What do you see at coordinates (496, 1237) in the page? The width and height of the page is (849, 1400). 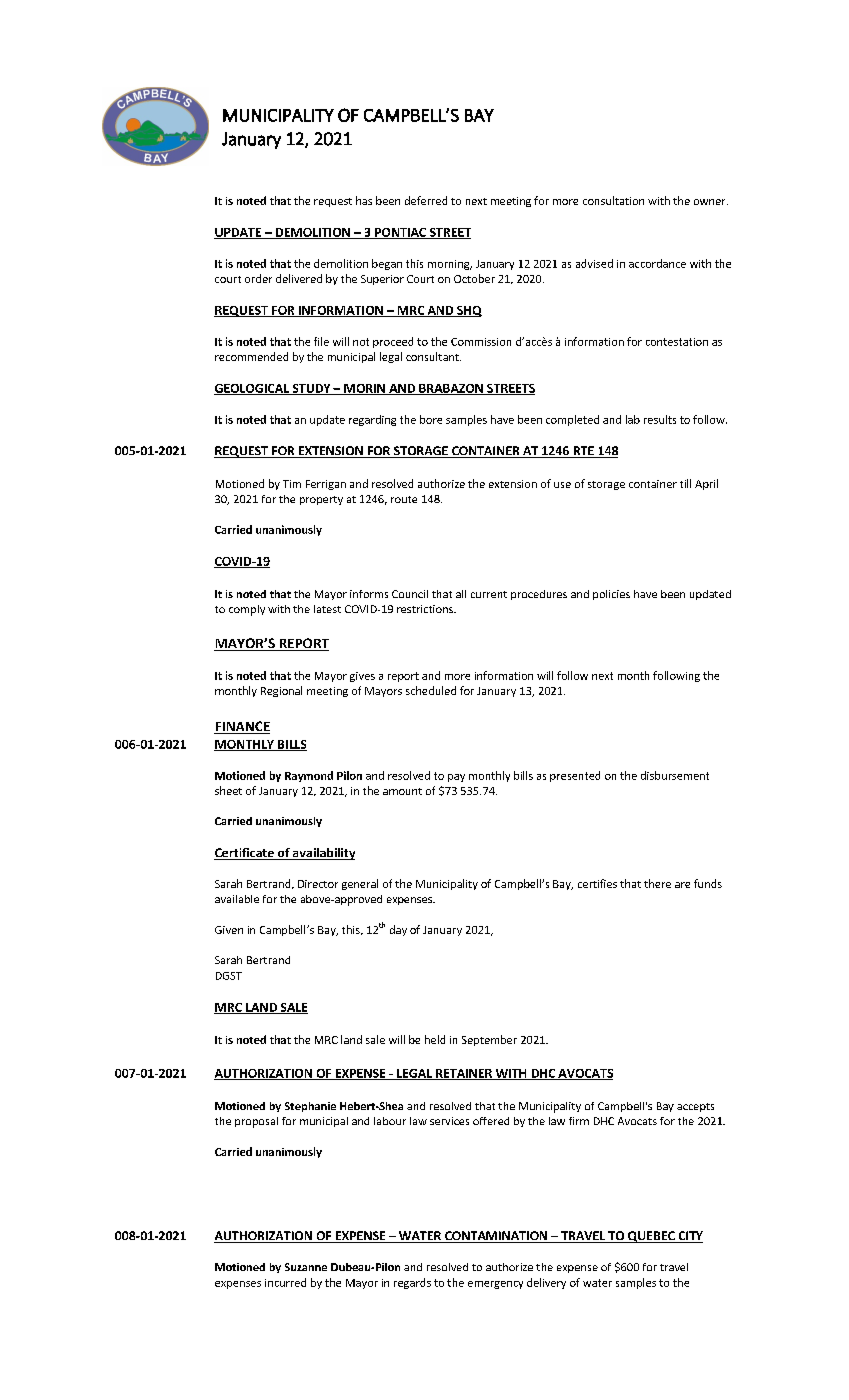 I see `CONTAMINATION` at bounding box center [496, 1237].
